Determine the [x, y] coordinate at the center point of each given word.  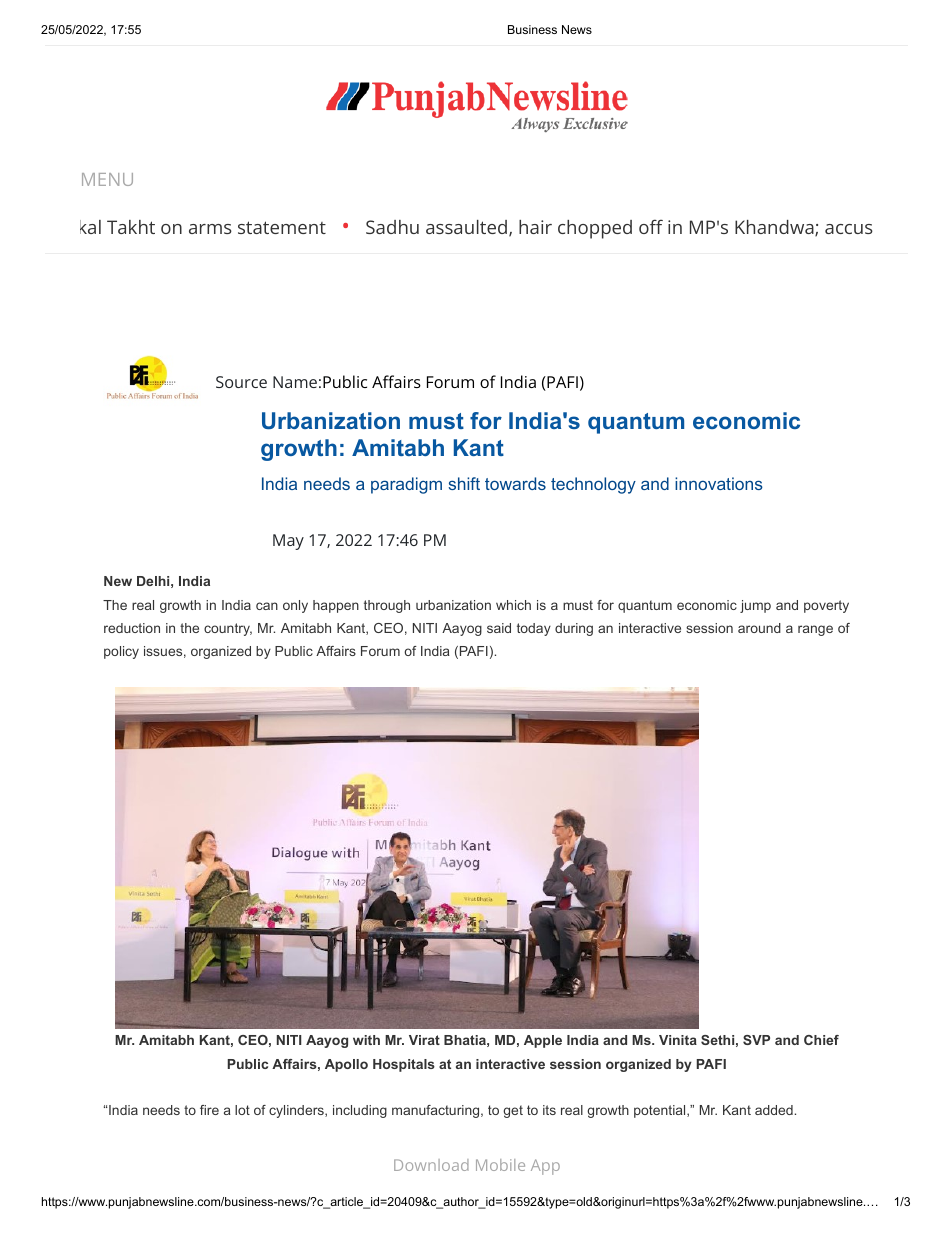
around [759, 628]
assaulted [466, 227]
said [499, 628]
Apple [543, 1041]
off [651, 226]
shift [464, 483]
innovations [719, 483]
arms [210, 229]
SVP [756, 1040]
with [366, 1040]
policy [121, 652]
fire [209, 1110]
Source [241, 382]
